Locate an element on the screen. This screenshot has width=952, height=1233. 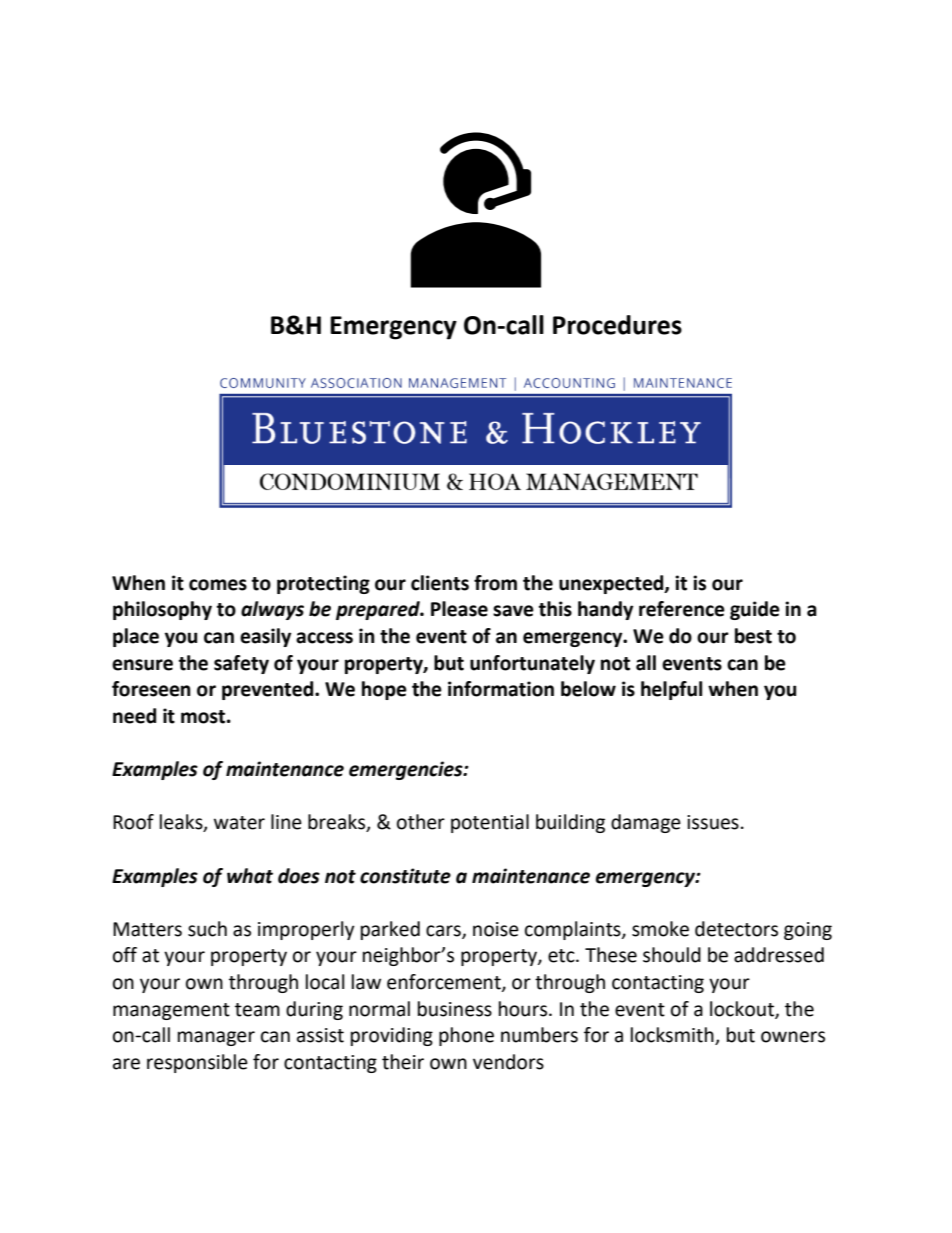
water is located at coordinates (239, 823).
